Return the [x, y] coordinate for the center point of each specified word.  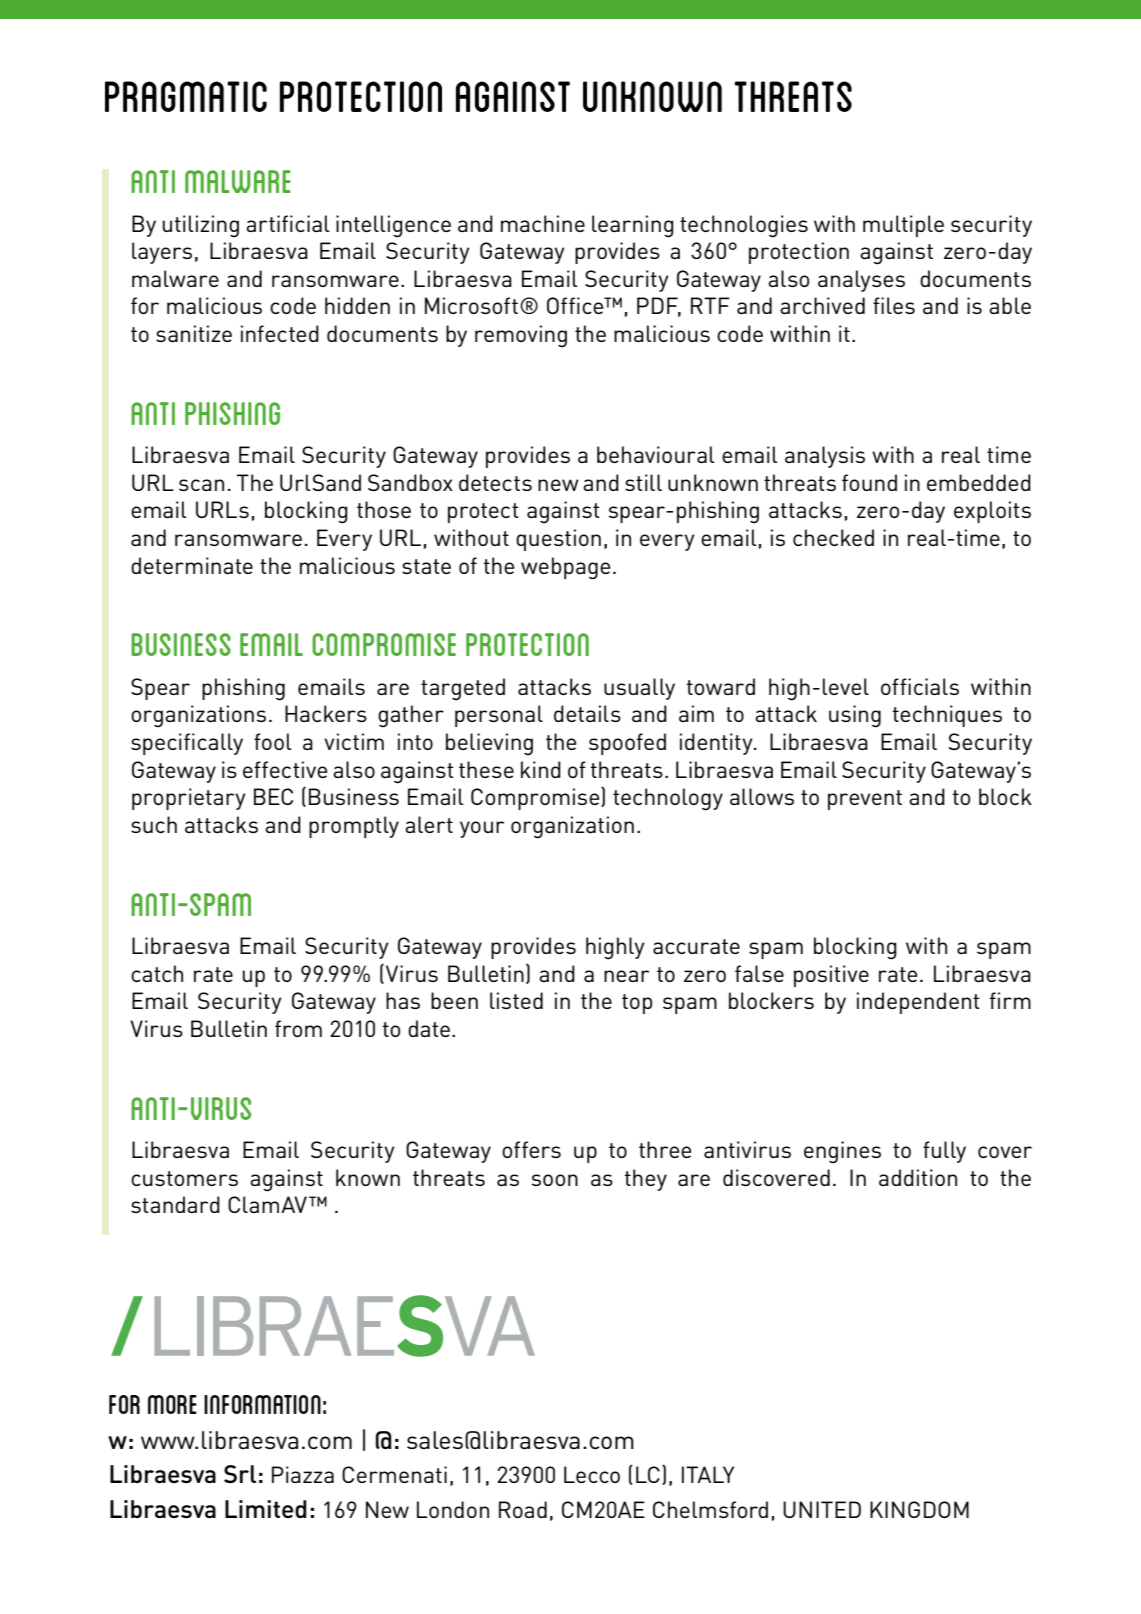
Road [523, 1509]
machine [543, 223]
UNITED [822, 1509]
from [298, 1028]
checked [833, 537]
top [637, 1004]
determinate [192, 565]
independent [918, 1003]
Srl [240, 1474]
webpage [565, 568]
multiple [903, 226]
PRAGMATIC [186, 96]
